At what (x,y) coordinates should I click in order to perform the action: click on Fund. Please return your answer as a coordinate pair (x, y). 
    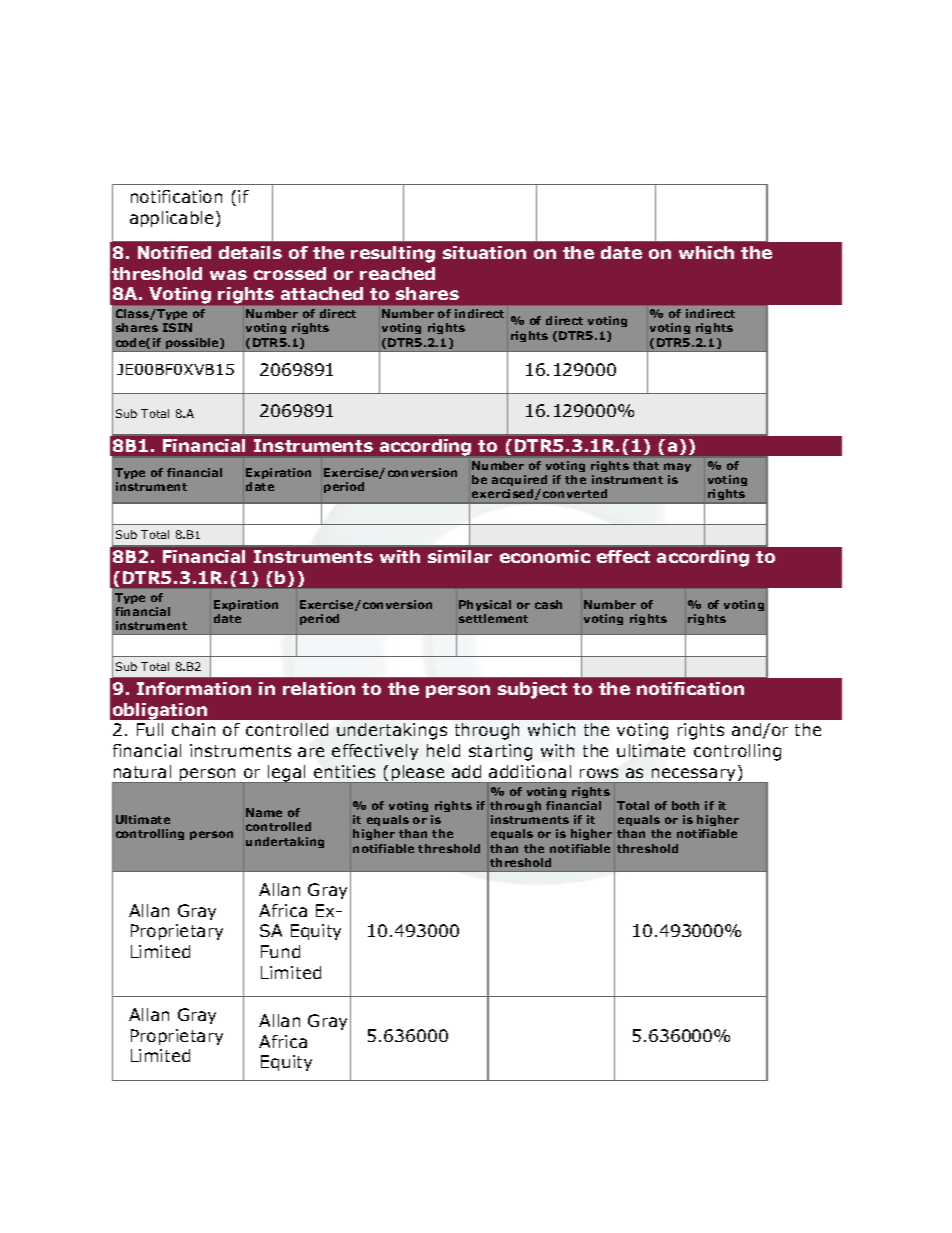
    Looking at the image, I should click on (280, 951).
